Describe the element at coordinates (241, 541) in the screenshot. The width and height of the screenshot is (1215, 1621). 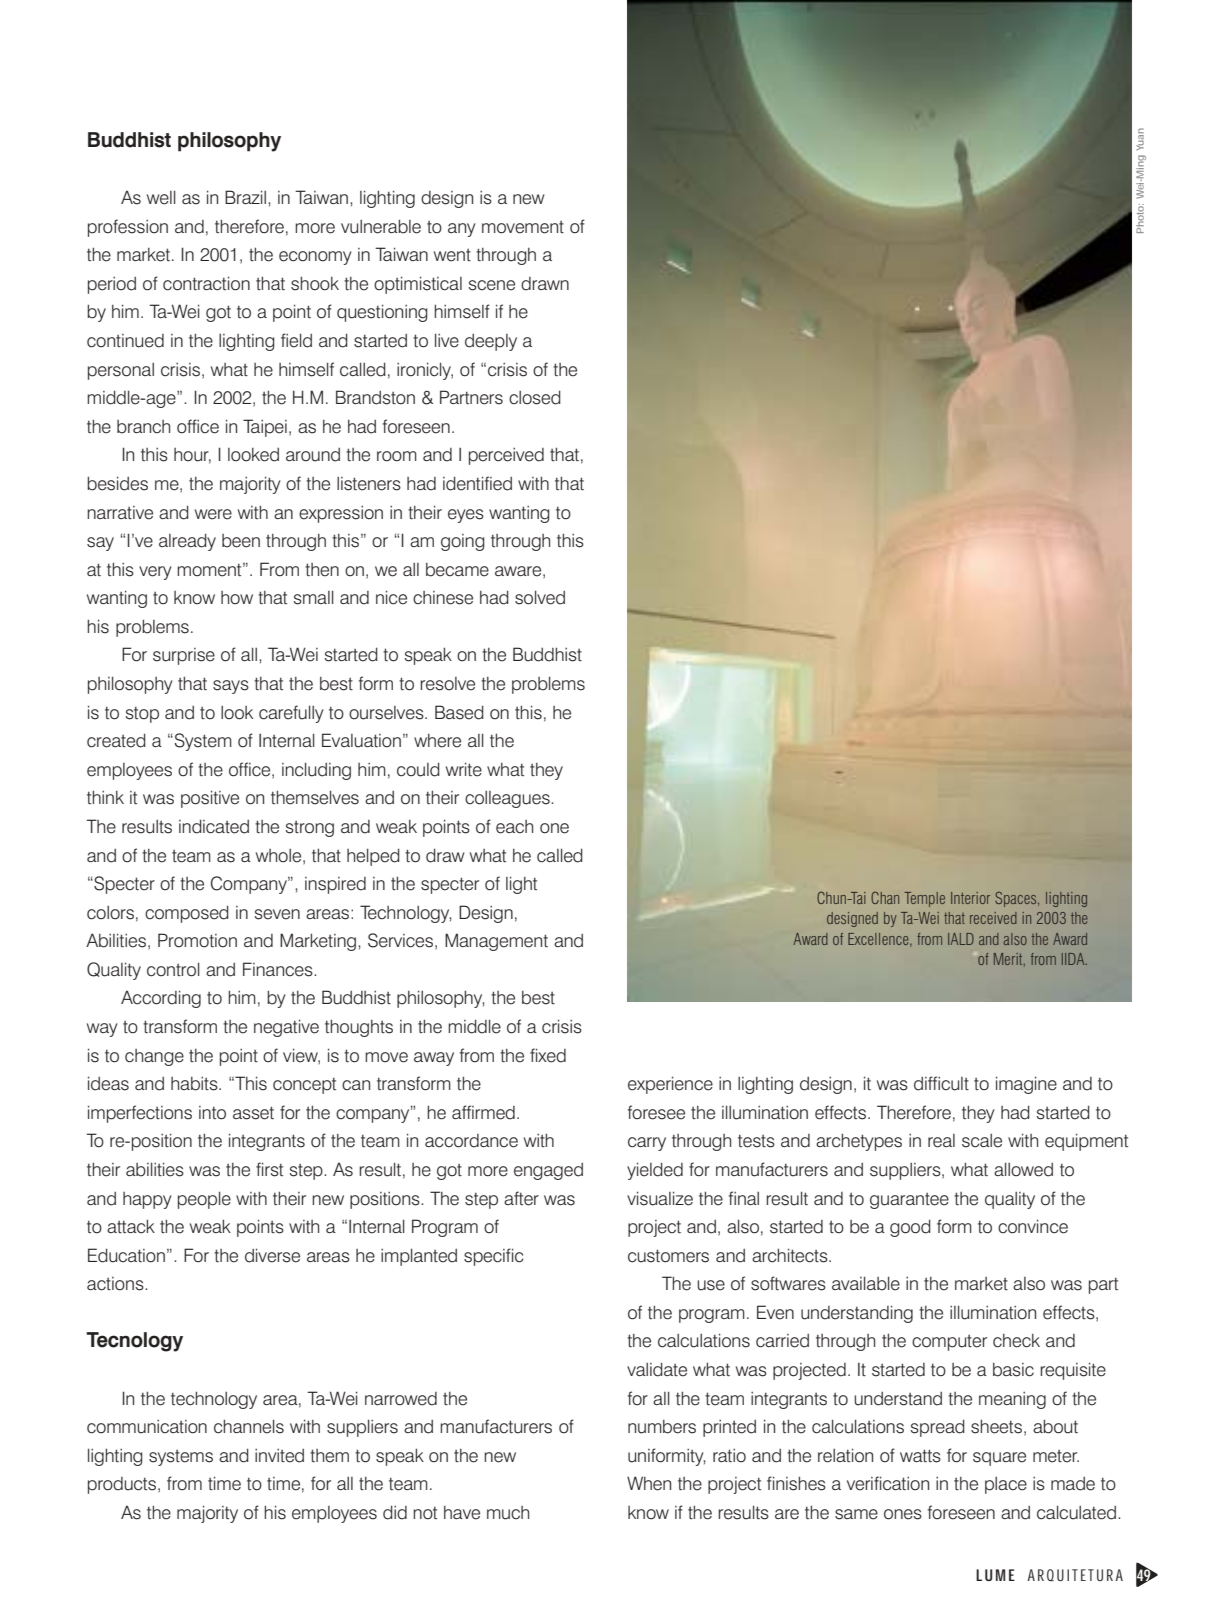
I see `been` at that location.
